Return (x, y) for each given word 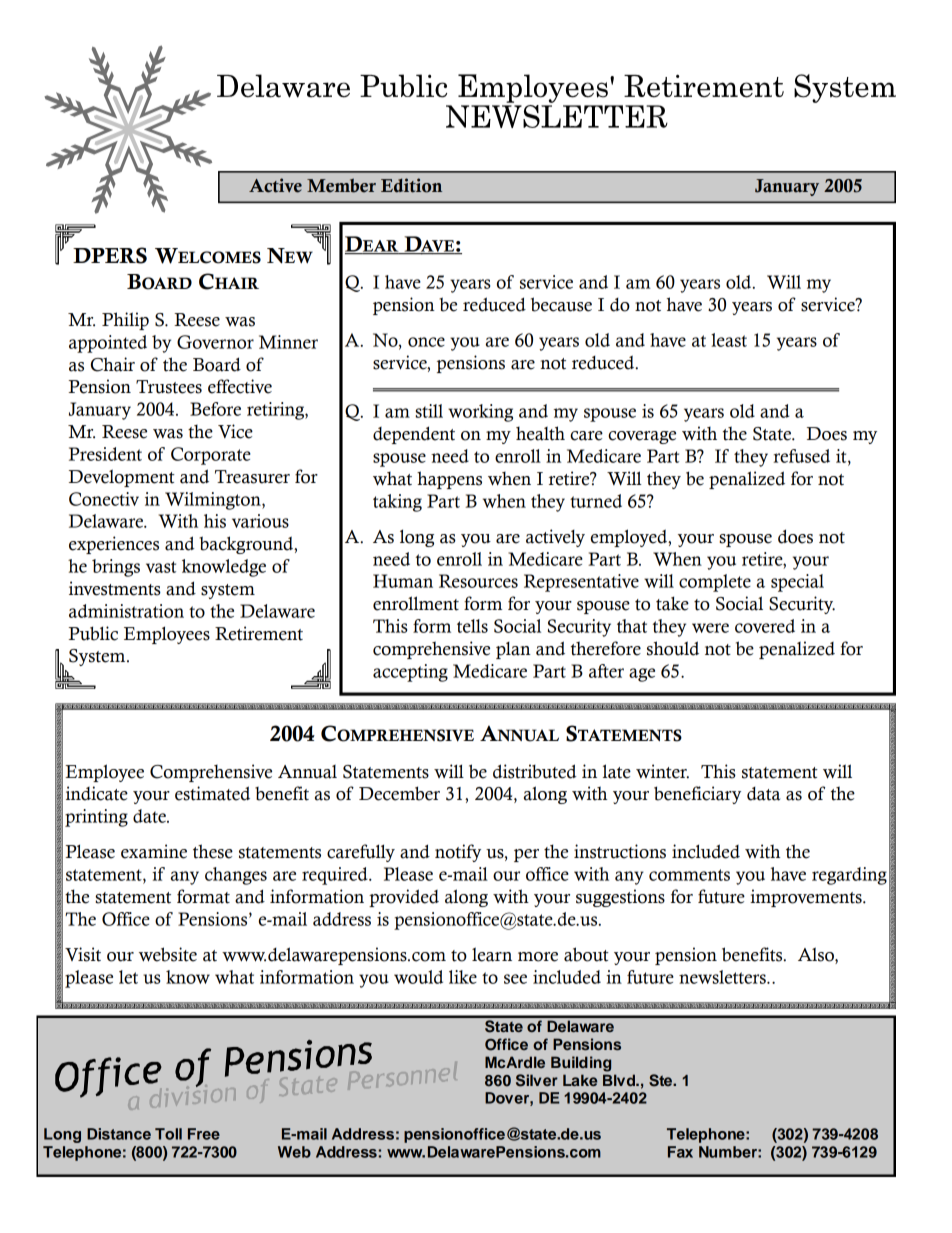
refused (801, 456)
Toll (168, 1134)
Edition (411, 185)
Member (341, 185)
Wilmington (214, 501)
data (763, 794)
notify (458, 853)
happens (449, 480)
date (150, 816)
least (729, 340)
